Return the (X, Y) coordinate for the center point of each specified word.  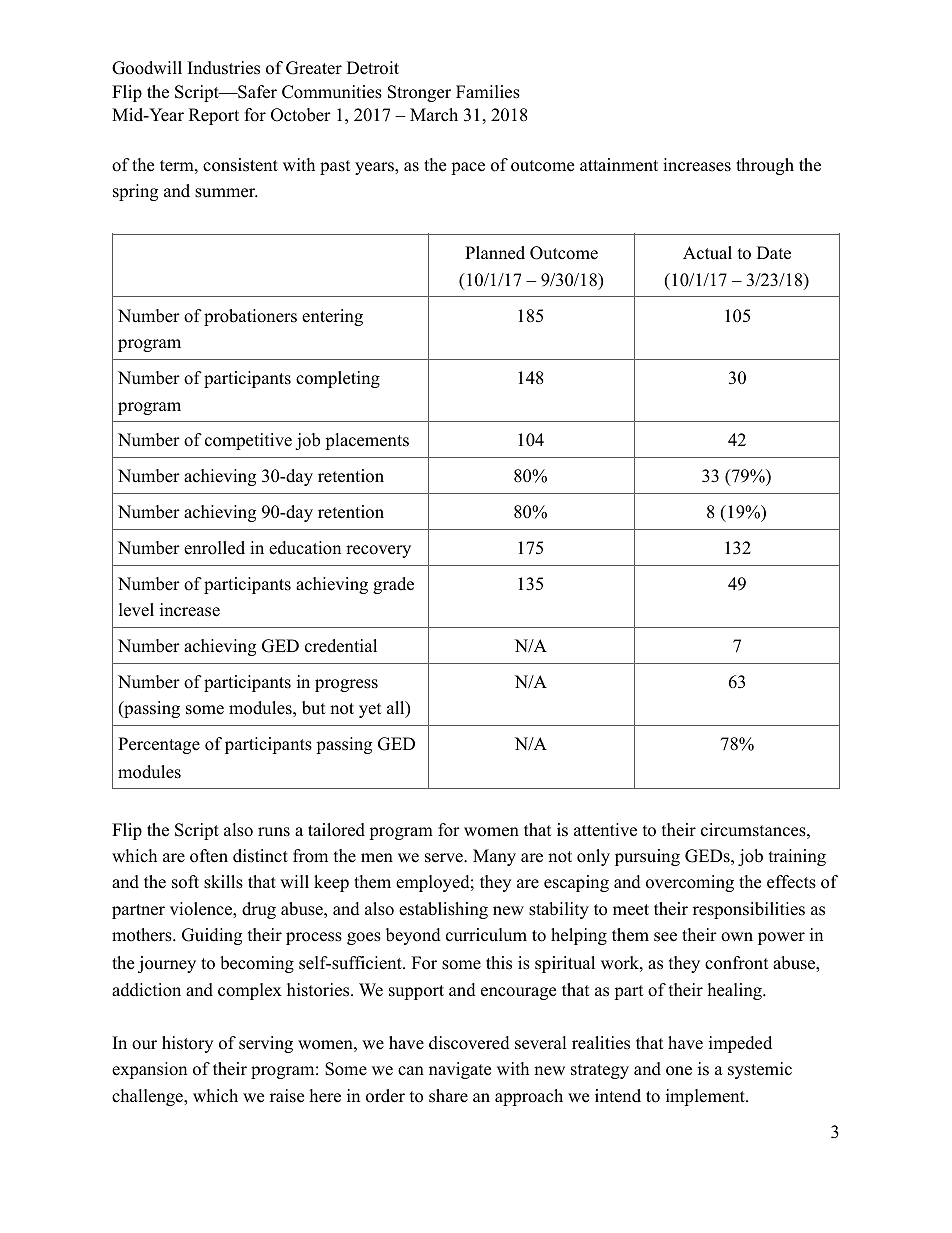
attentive (605, 830)
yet (370, 710)
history (187, 1044)
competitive (248, 441)
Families (488, 92)
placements (367, 441)
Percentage (159, 745)
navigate (460, 1070)
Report (214, 116)
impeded (740, 1044)
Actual (707, 253)
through (765, 166)
